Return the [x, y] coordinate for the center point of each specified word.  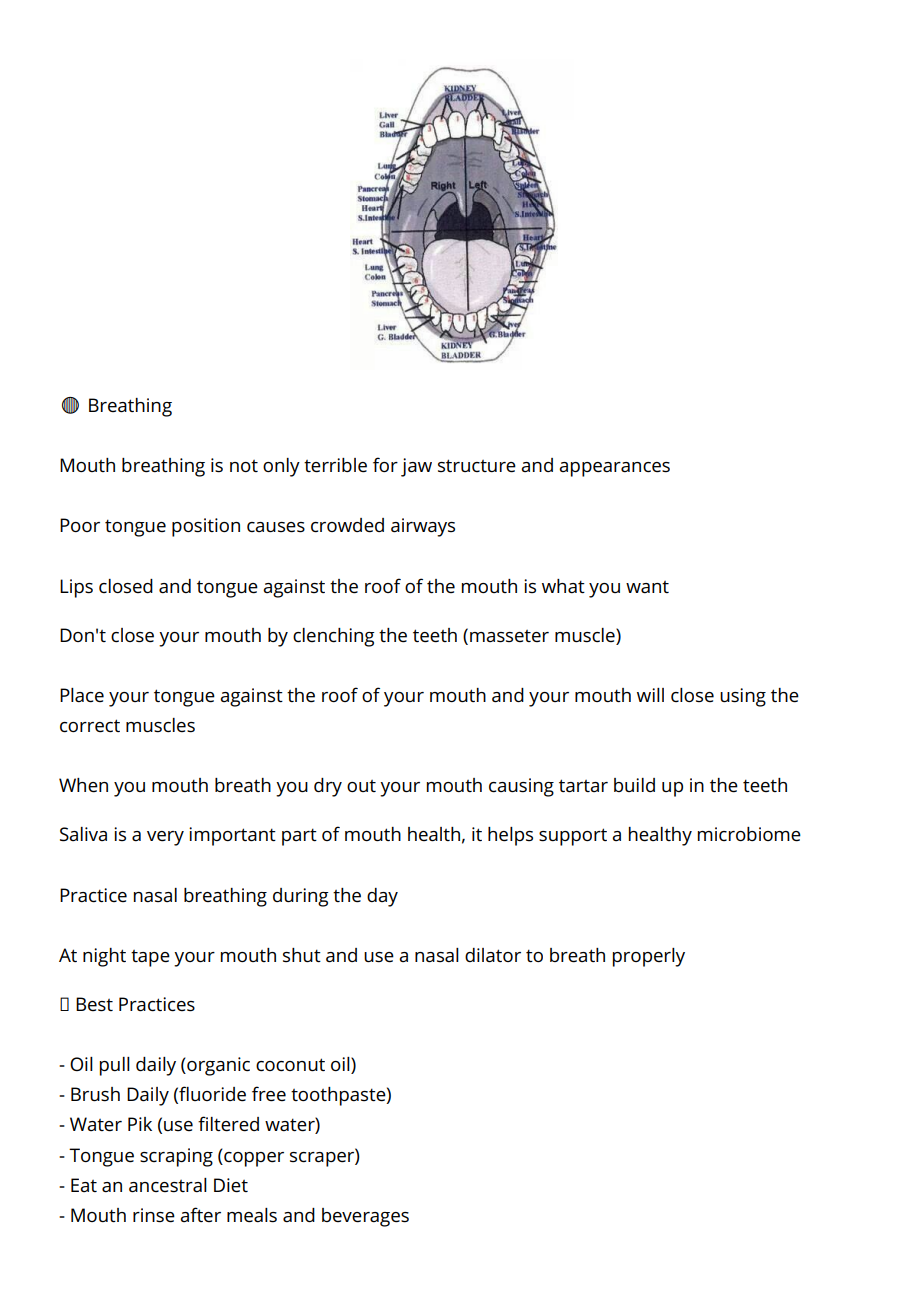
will [650, 695]
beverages [365, 1217]
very [165, 838]
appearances [614, 469]
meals [252, 1215]
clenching [334, 637]
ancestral [168, 1185]
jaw [416, 467]
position [206, 527]
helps [510, 836]
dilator [493, 955]
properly [649, 957]
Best [94, 1004]
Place [82, 695]
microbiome [749, 834]
